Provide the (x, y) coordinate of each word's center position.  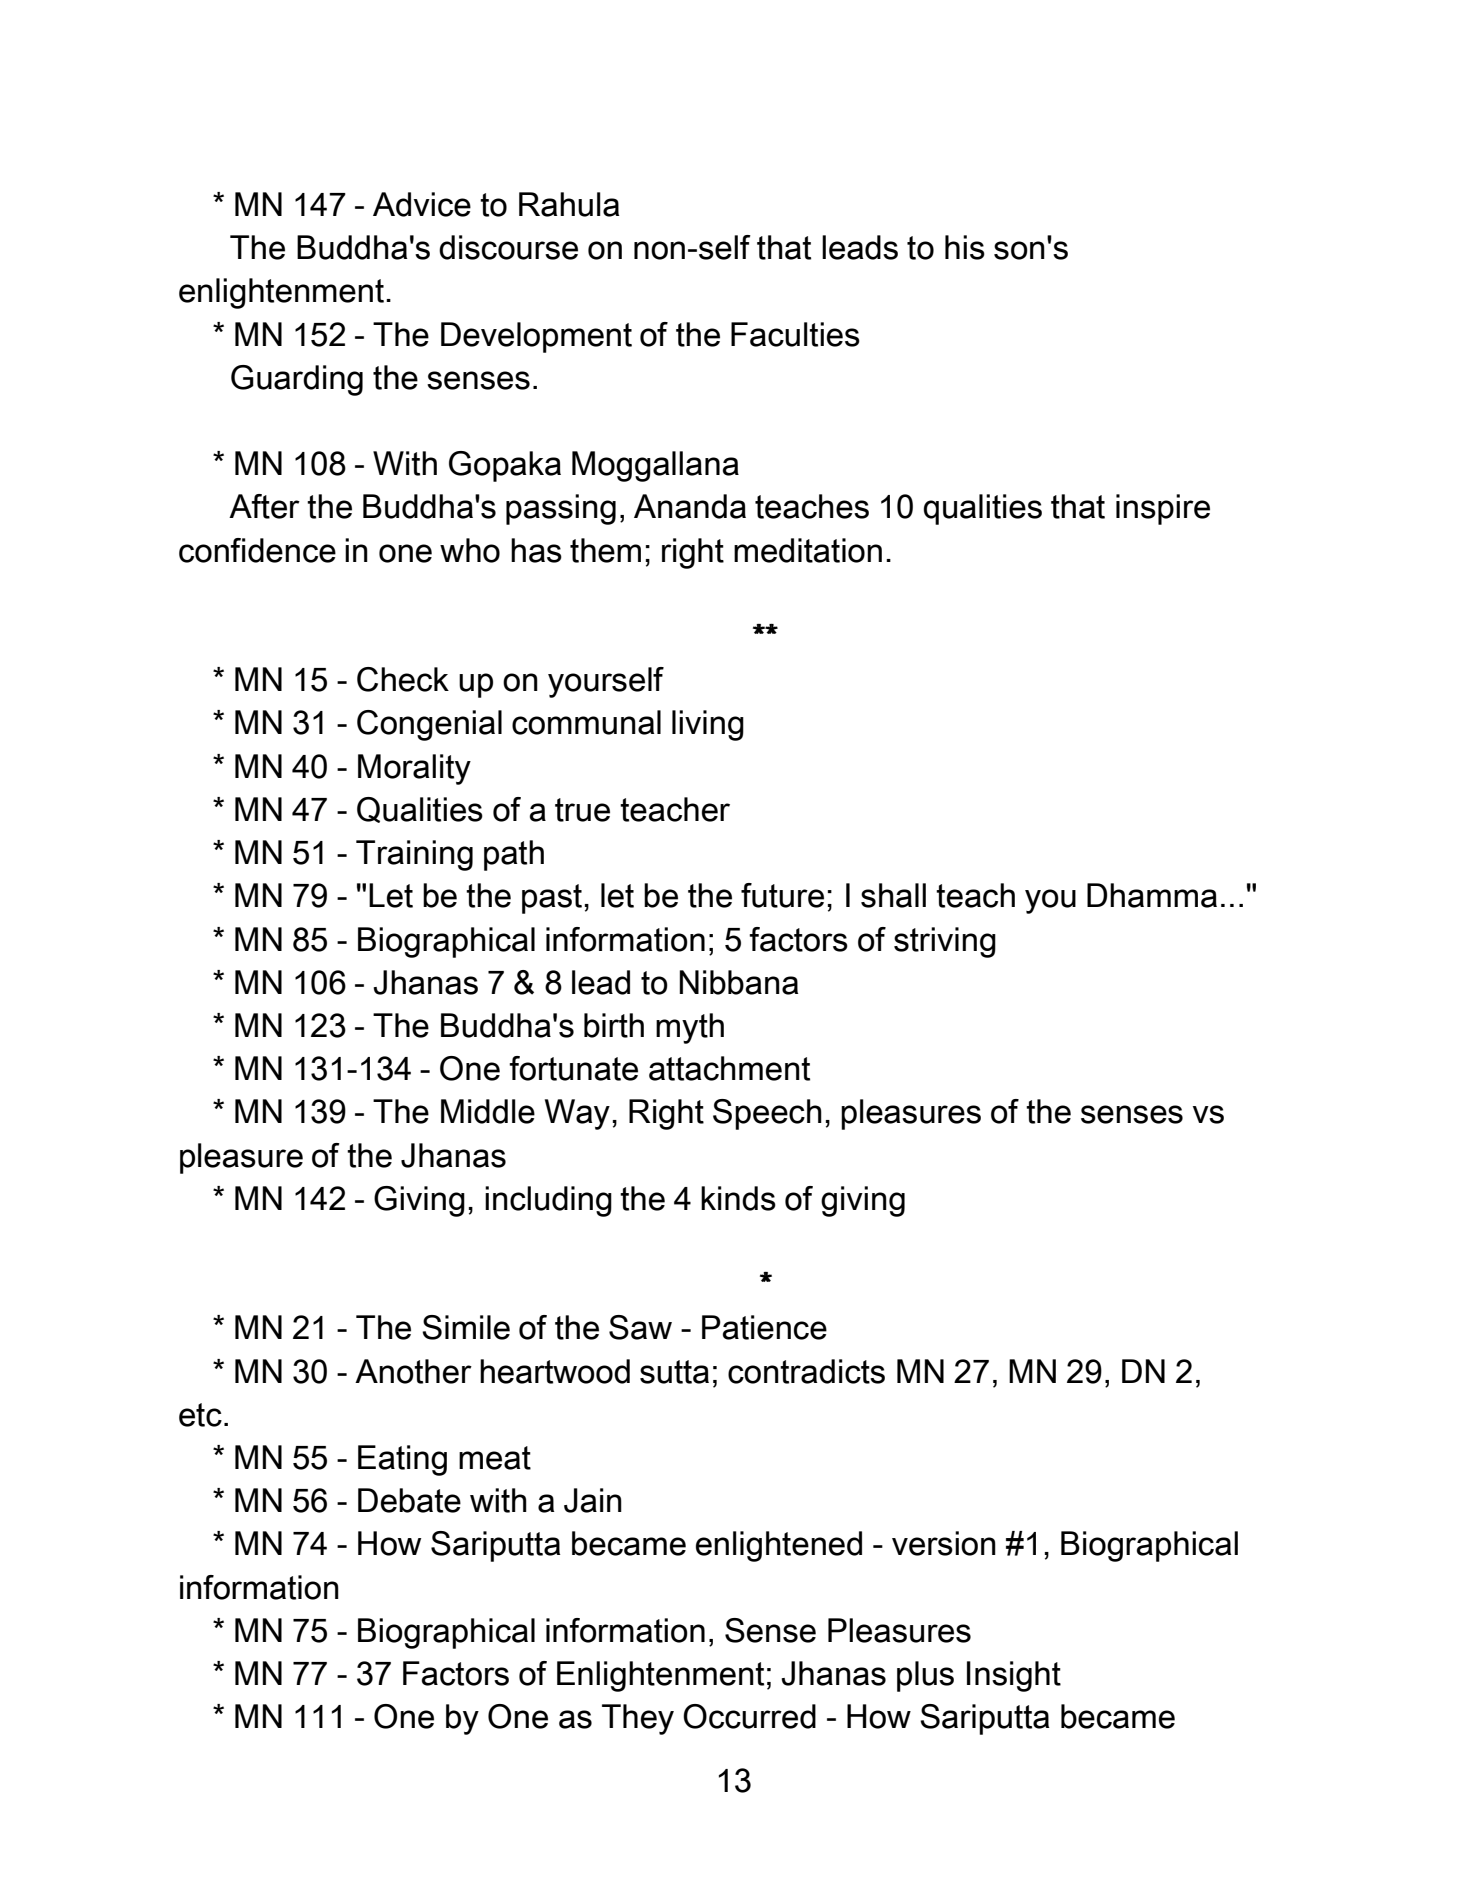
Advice (422, 204)
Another (413, 1371)
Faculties (795, 334)
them (605, 550)
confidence (257, 550)
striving (945, 942)
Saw (640, 1327)
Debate (409, 1500)
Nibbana (738, 982)
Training (414, 855)
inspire (1163, 509)
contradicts (806, 1371)
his (965, 247)
